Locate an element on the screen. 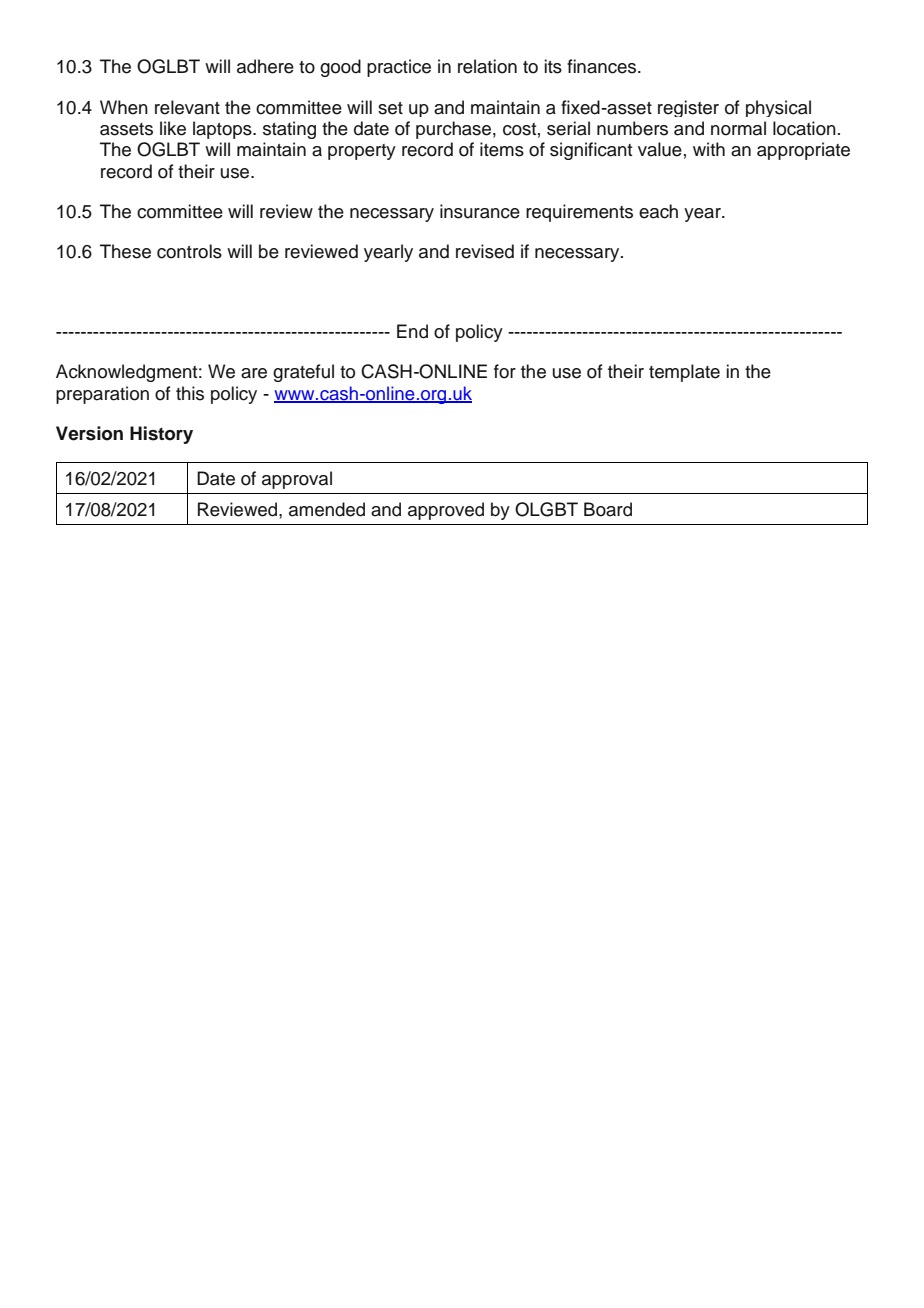 This screenshot has width=924, height=1308. relation is located at coordinates (487, 66).
